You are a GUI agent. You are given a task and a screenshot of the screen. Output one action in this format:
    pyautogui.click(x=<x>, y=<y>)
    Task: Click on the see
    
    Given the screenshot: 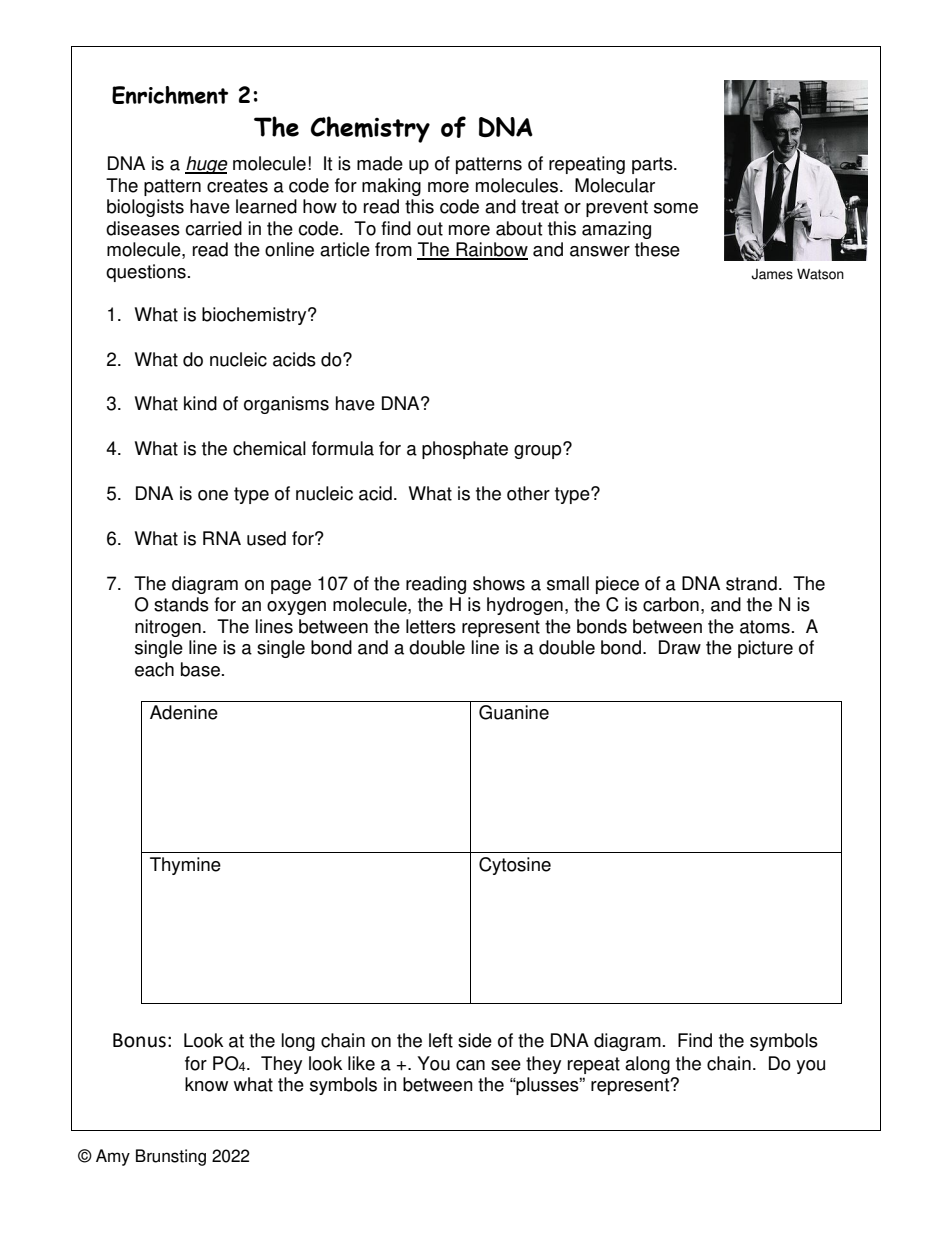 What is the action you would take?
    pyautogui.click(x=506, y=1065)
